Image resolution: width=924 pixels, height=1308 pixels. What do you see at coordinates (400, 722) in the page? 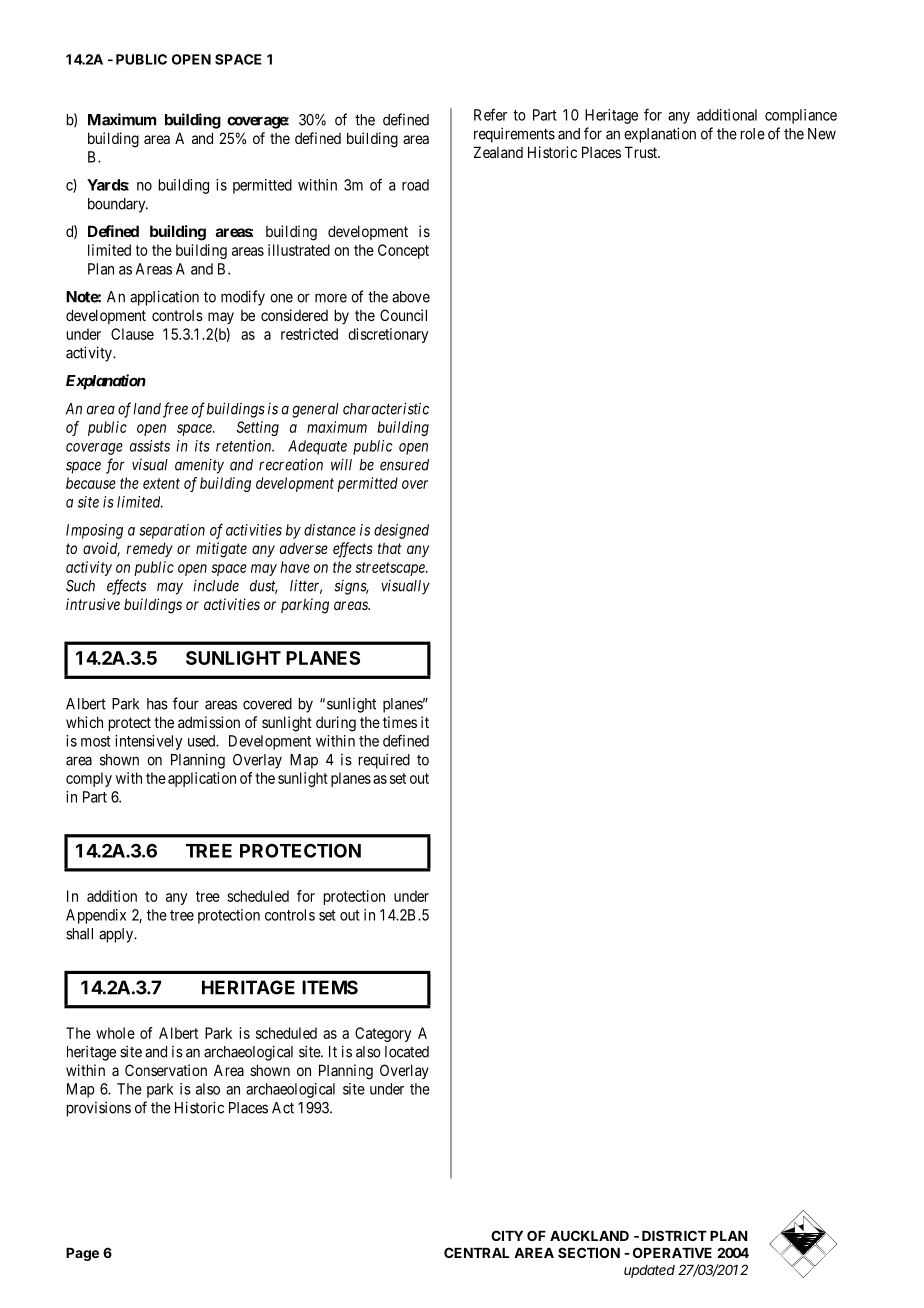
I see `times` at bounding box center [400, 722].
